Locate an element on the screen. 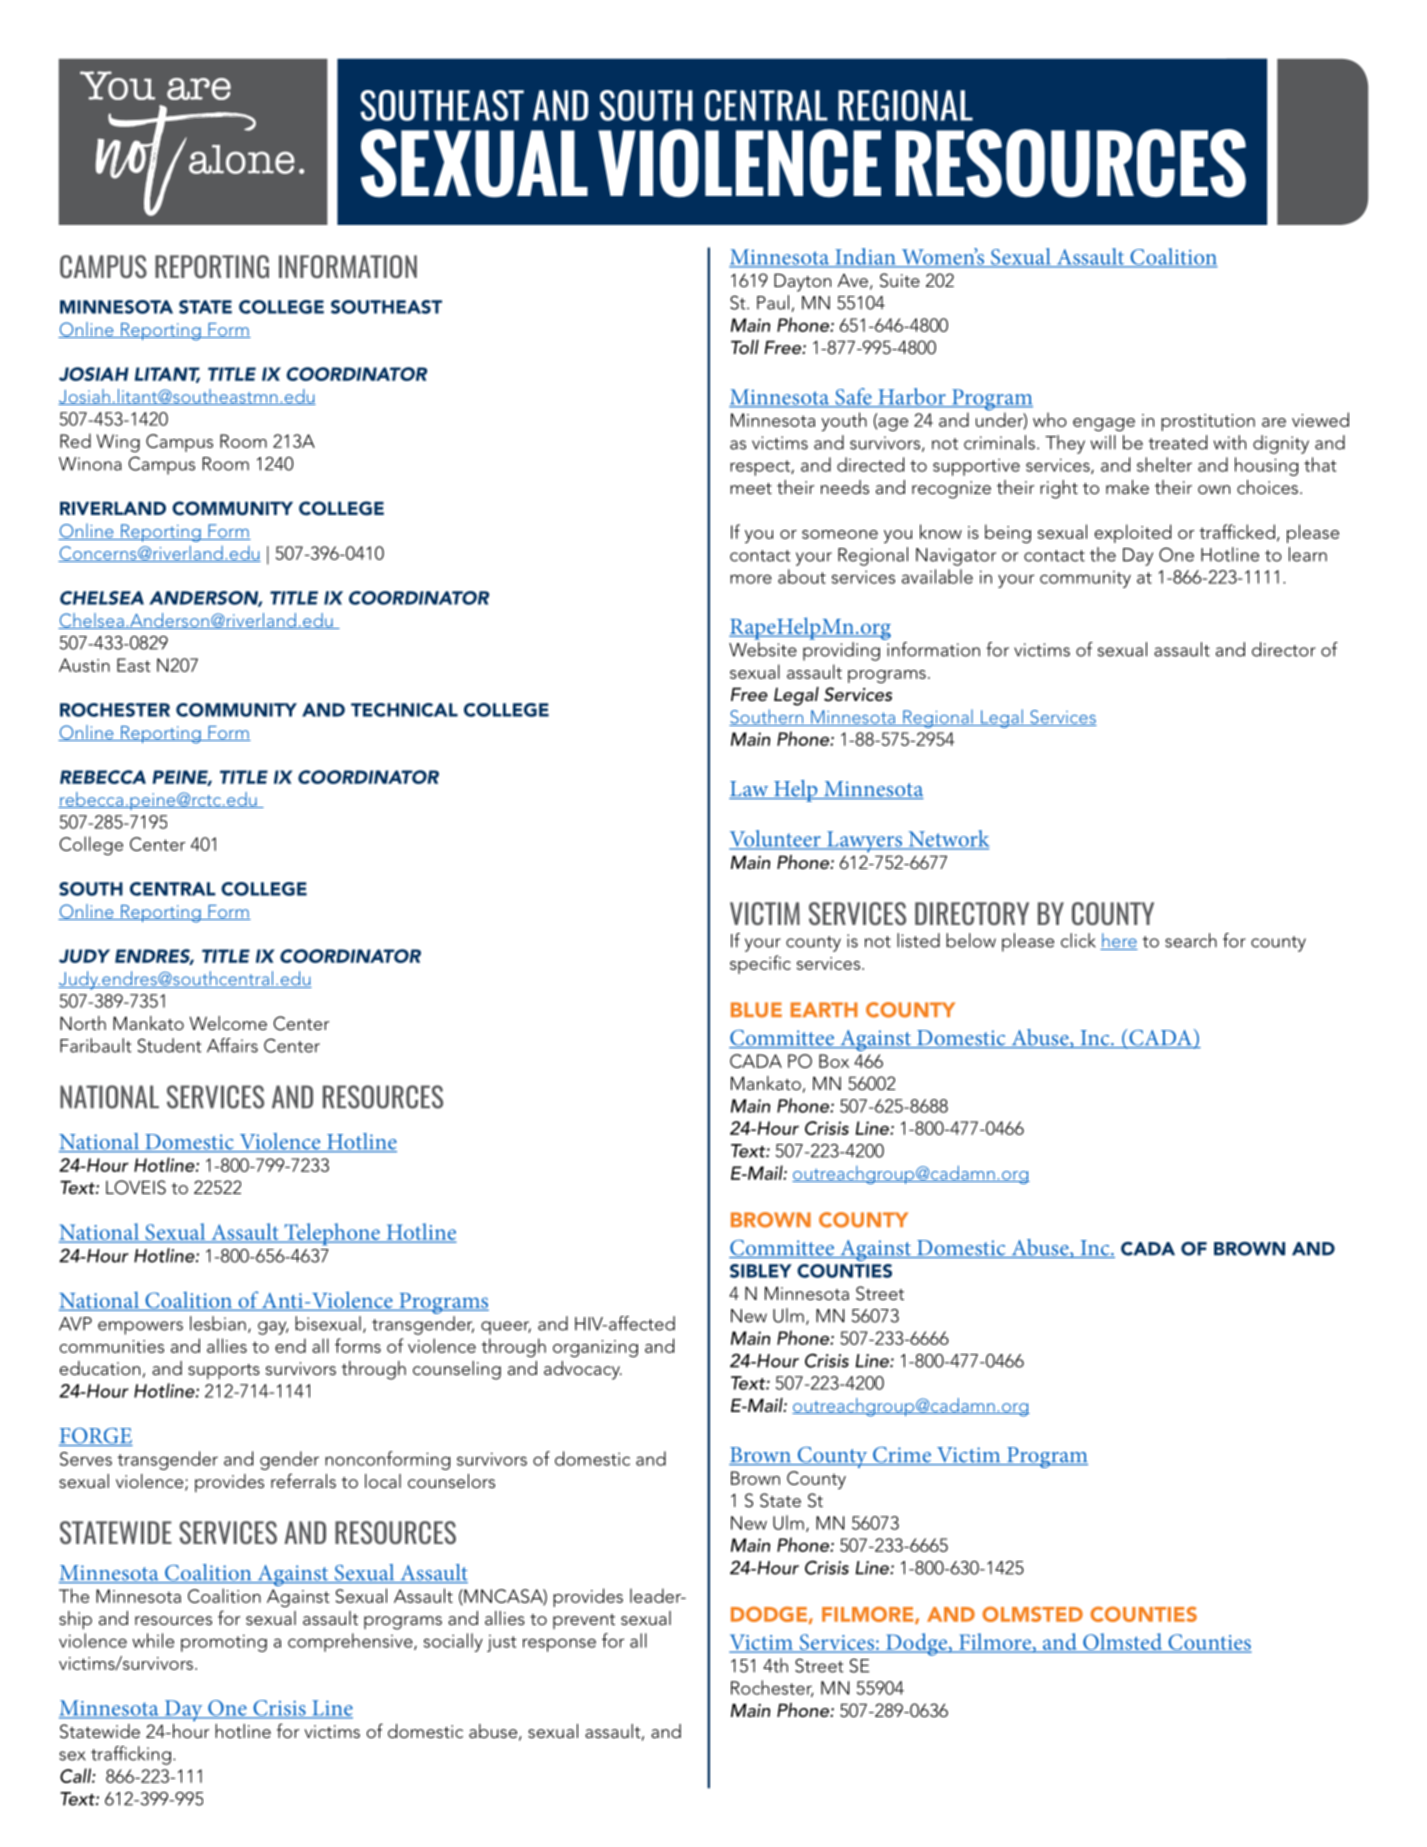 Image resolution: width=1427 pixels, height=1847 pixels. specific is located at coordinates (760, 964).
